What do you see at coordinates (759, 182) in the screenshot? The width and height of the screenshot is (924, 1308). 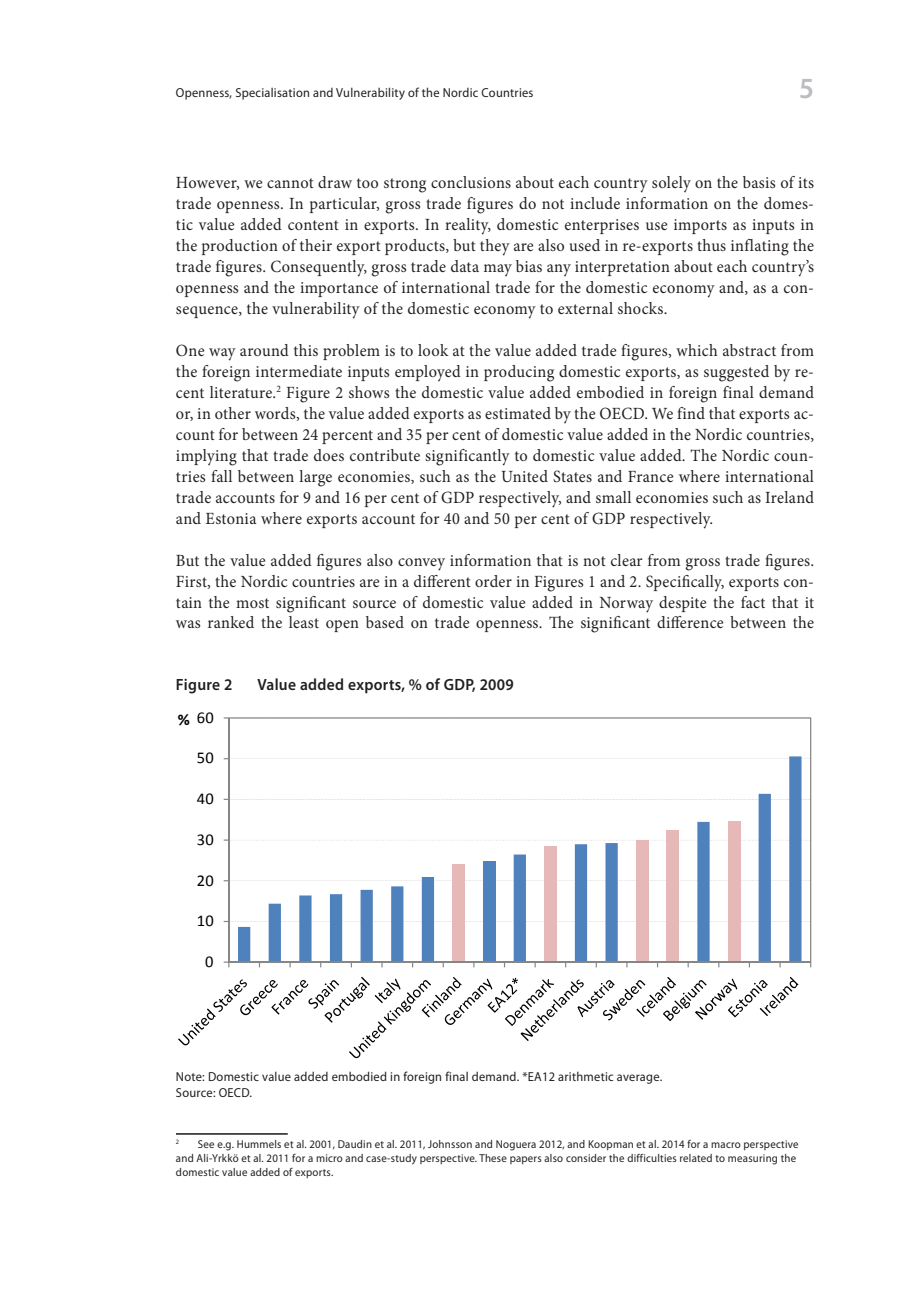 I see `basis` at bounding box center [759, 182].
